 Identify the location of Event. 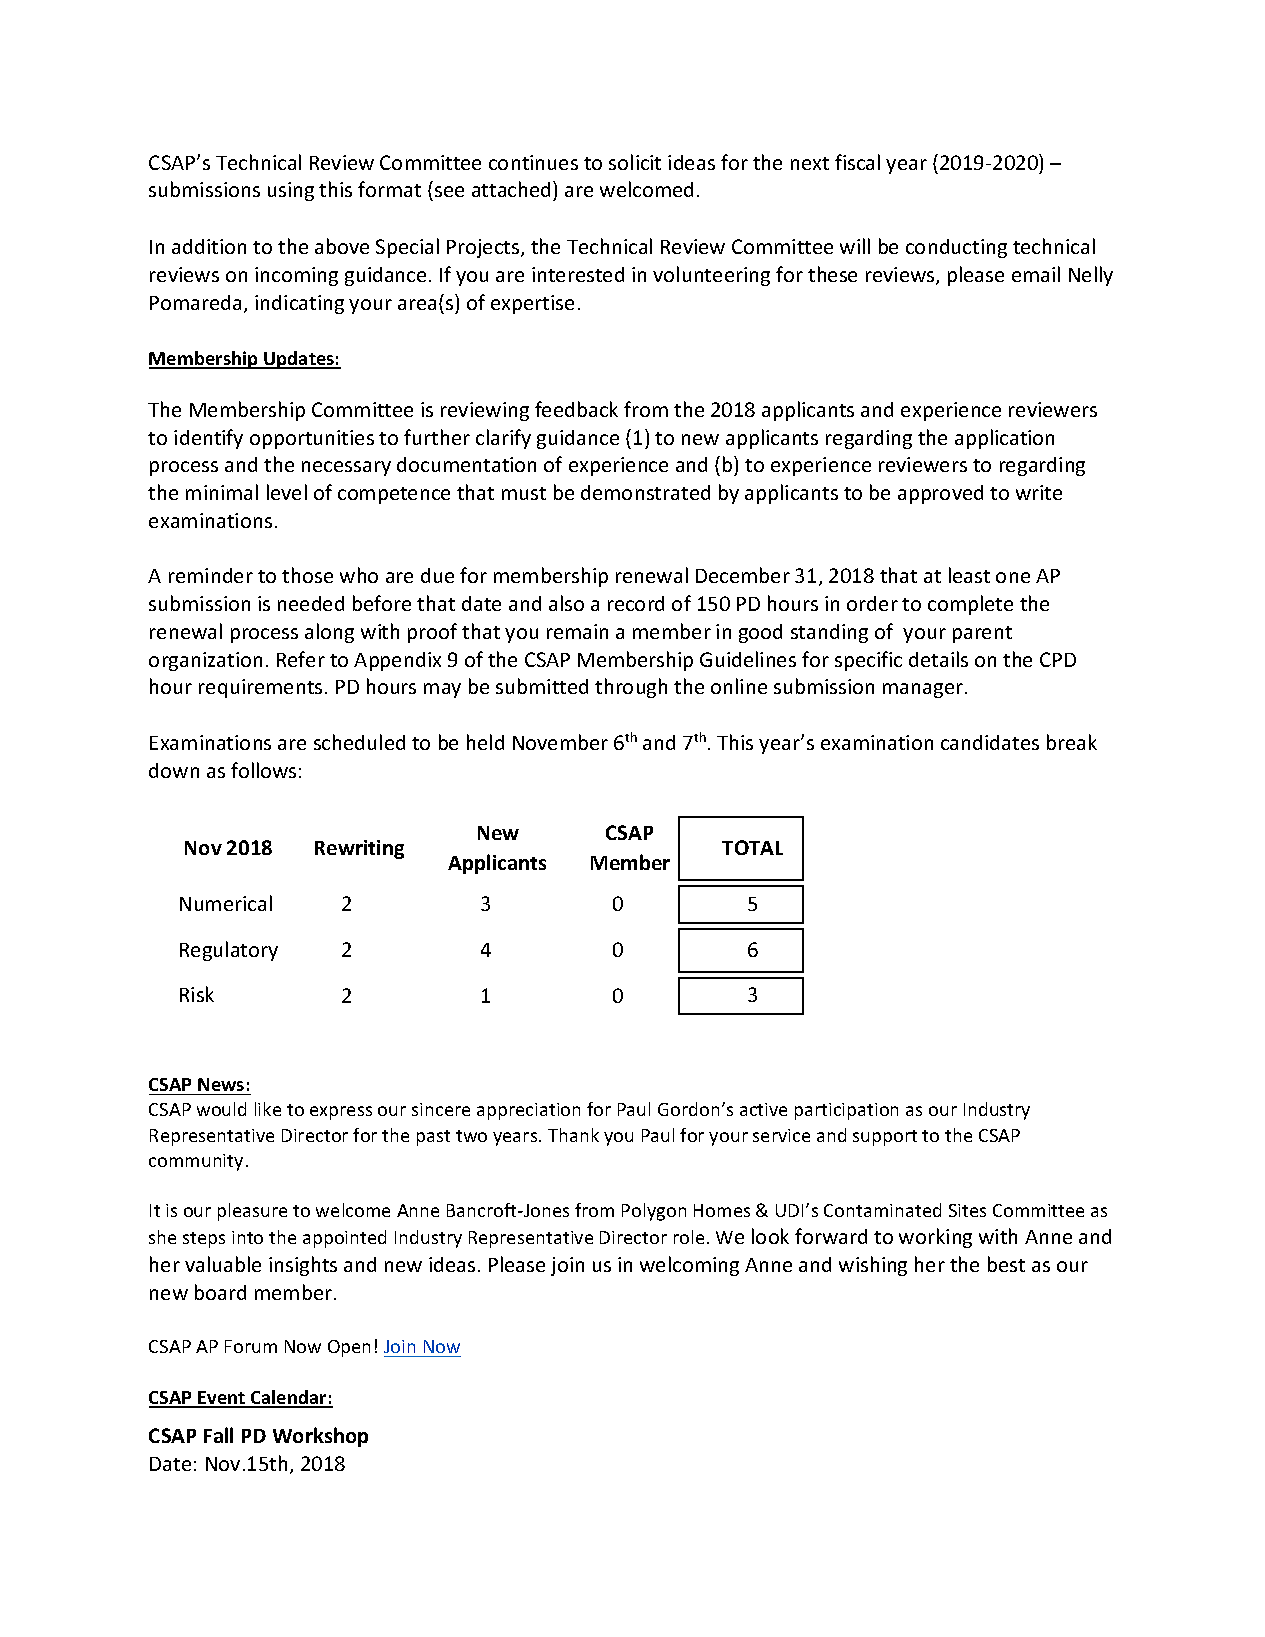
(222, 1399).
